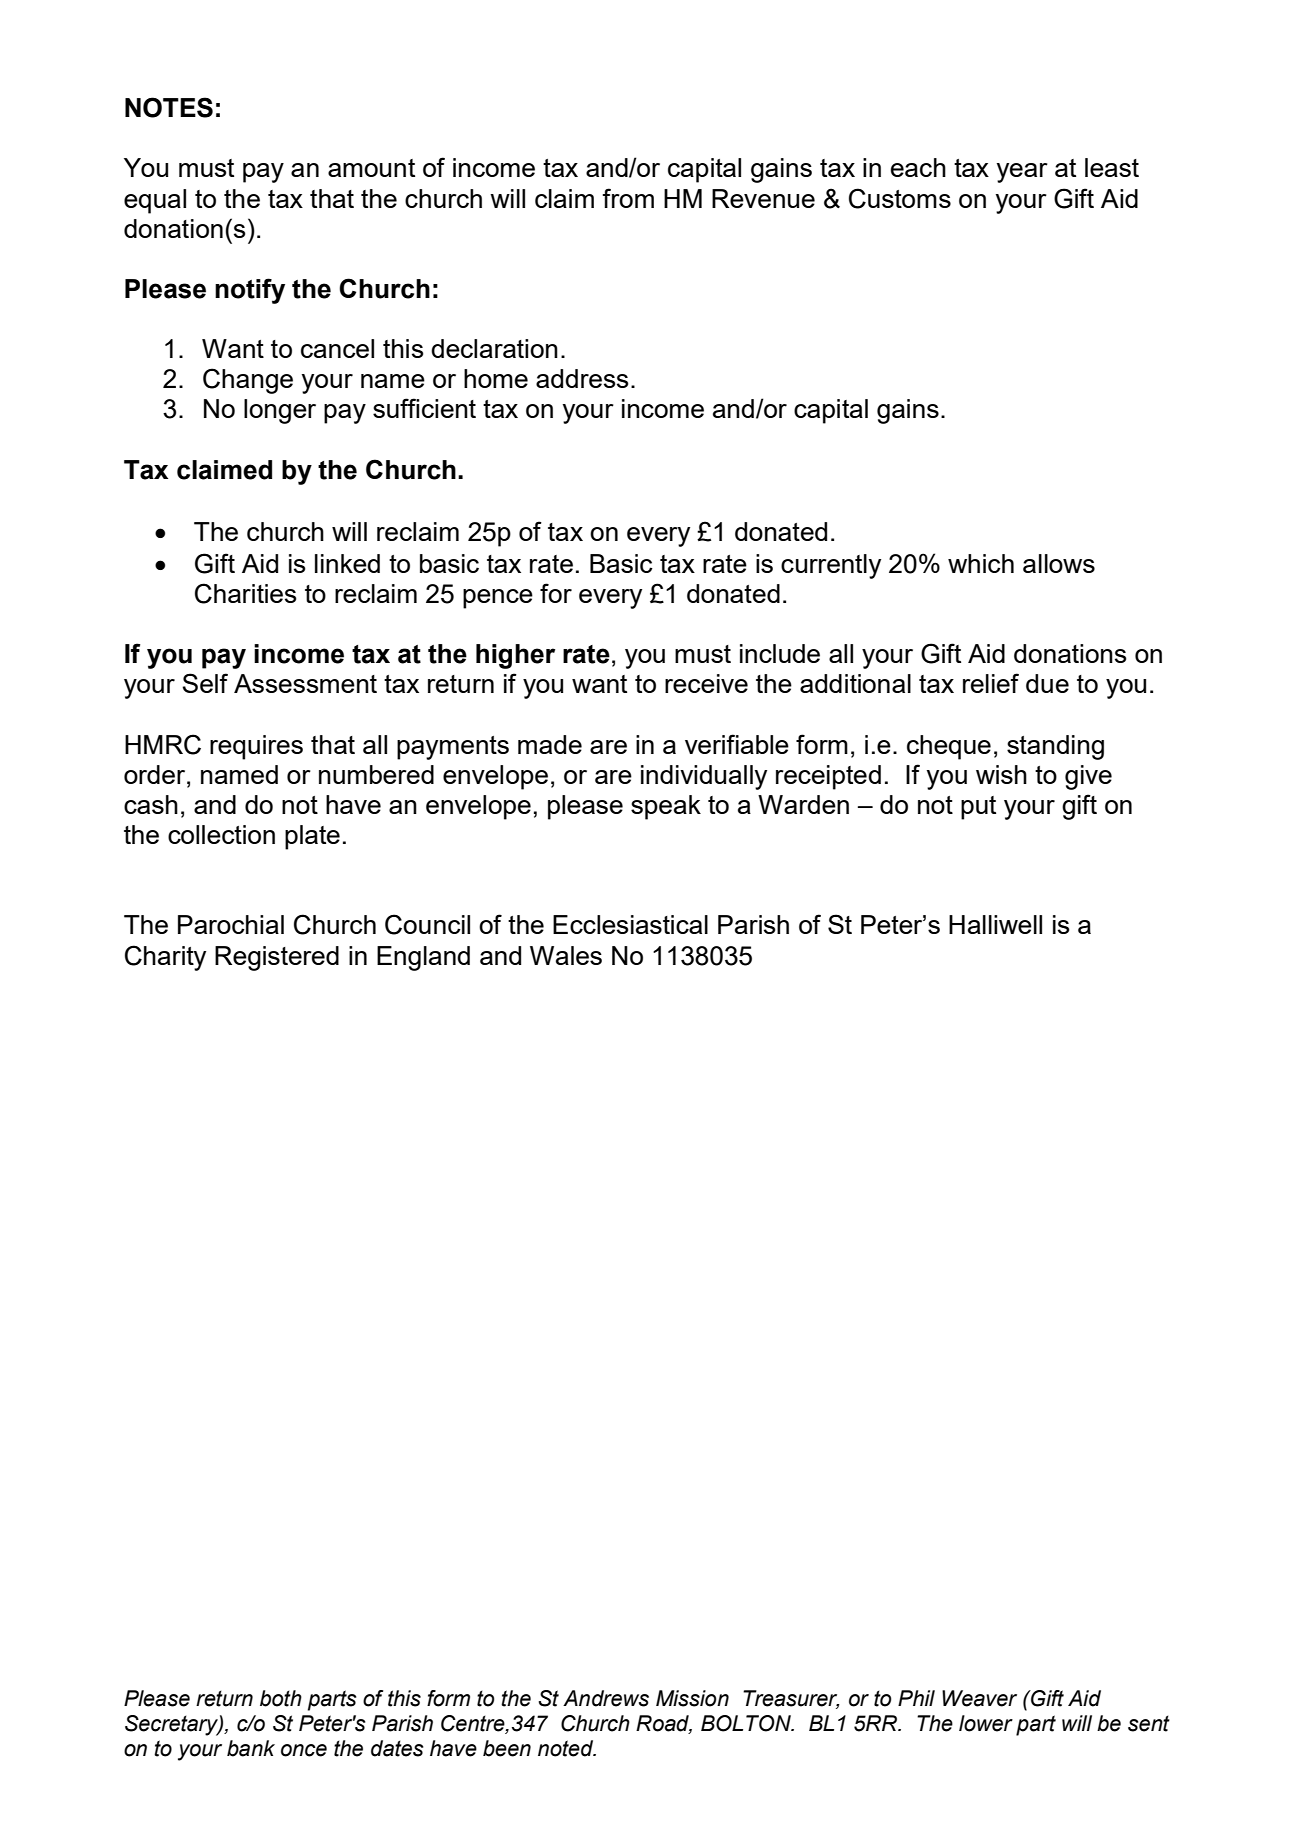 The image size is (1300, 1839). I want to click on receive, so click(706, 683).
